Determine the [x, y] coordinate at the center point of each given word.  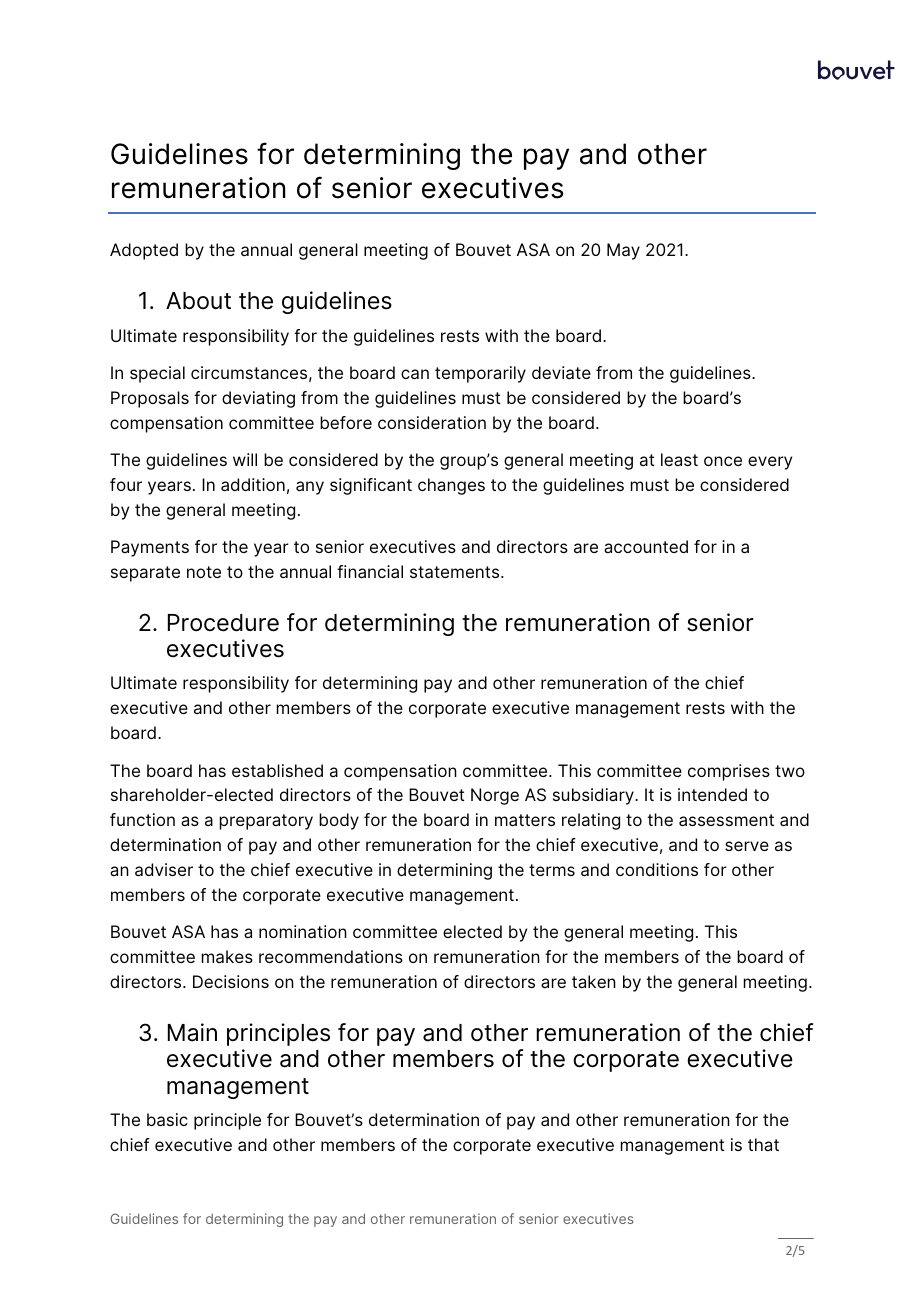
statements [456, 572]
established [277, 770]
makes [227, 956]
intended [712, 794]
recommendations [331, 956]
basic [167, 1119]
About [198, 301]
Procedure [223, 623]
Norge [495, 796]
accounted [646, 546]
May [623, 251]
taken [594, 981]
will [245, 459]
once [723, 461]
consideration [432, 422]
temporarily [480, 374]
